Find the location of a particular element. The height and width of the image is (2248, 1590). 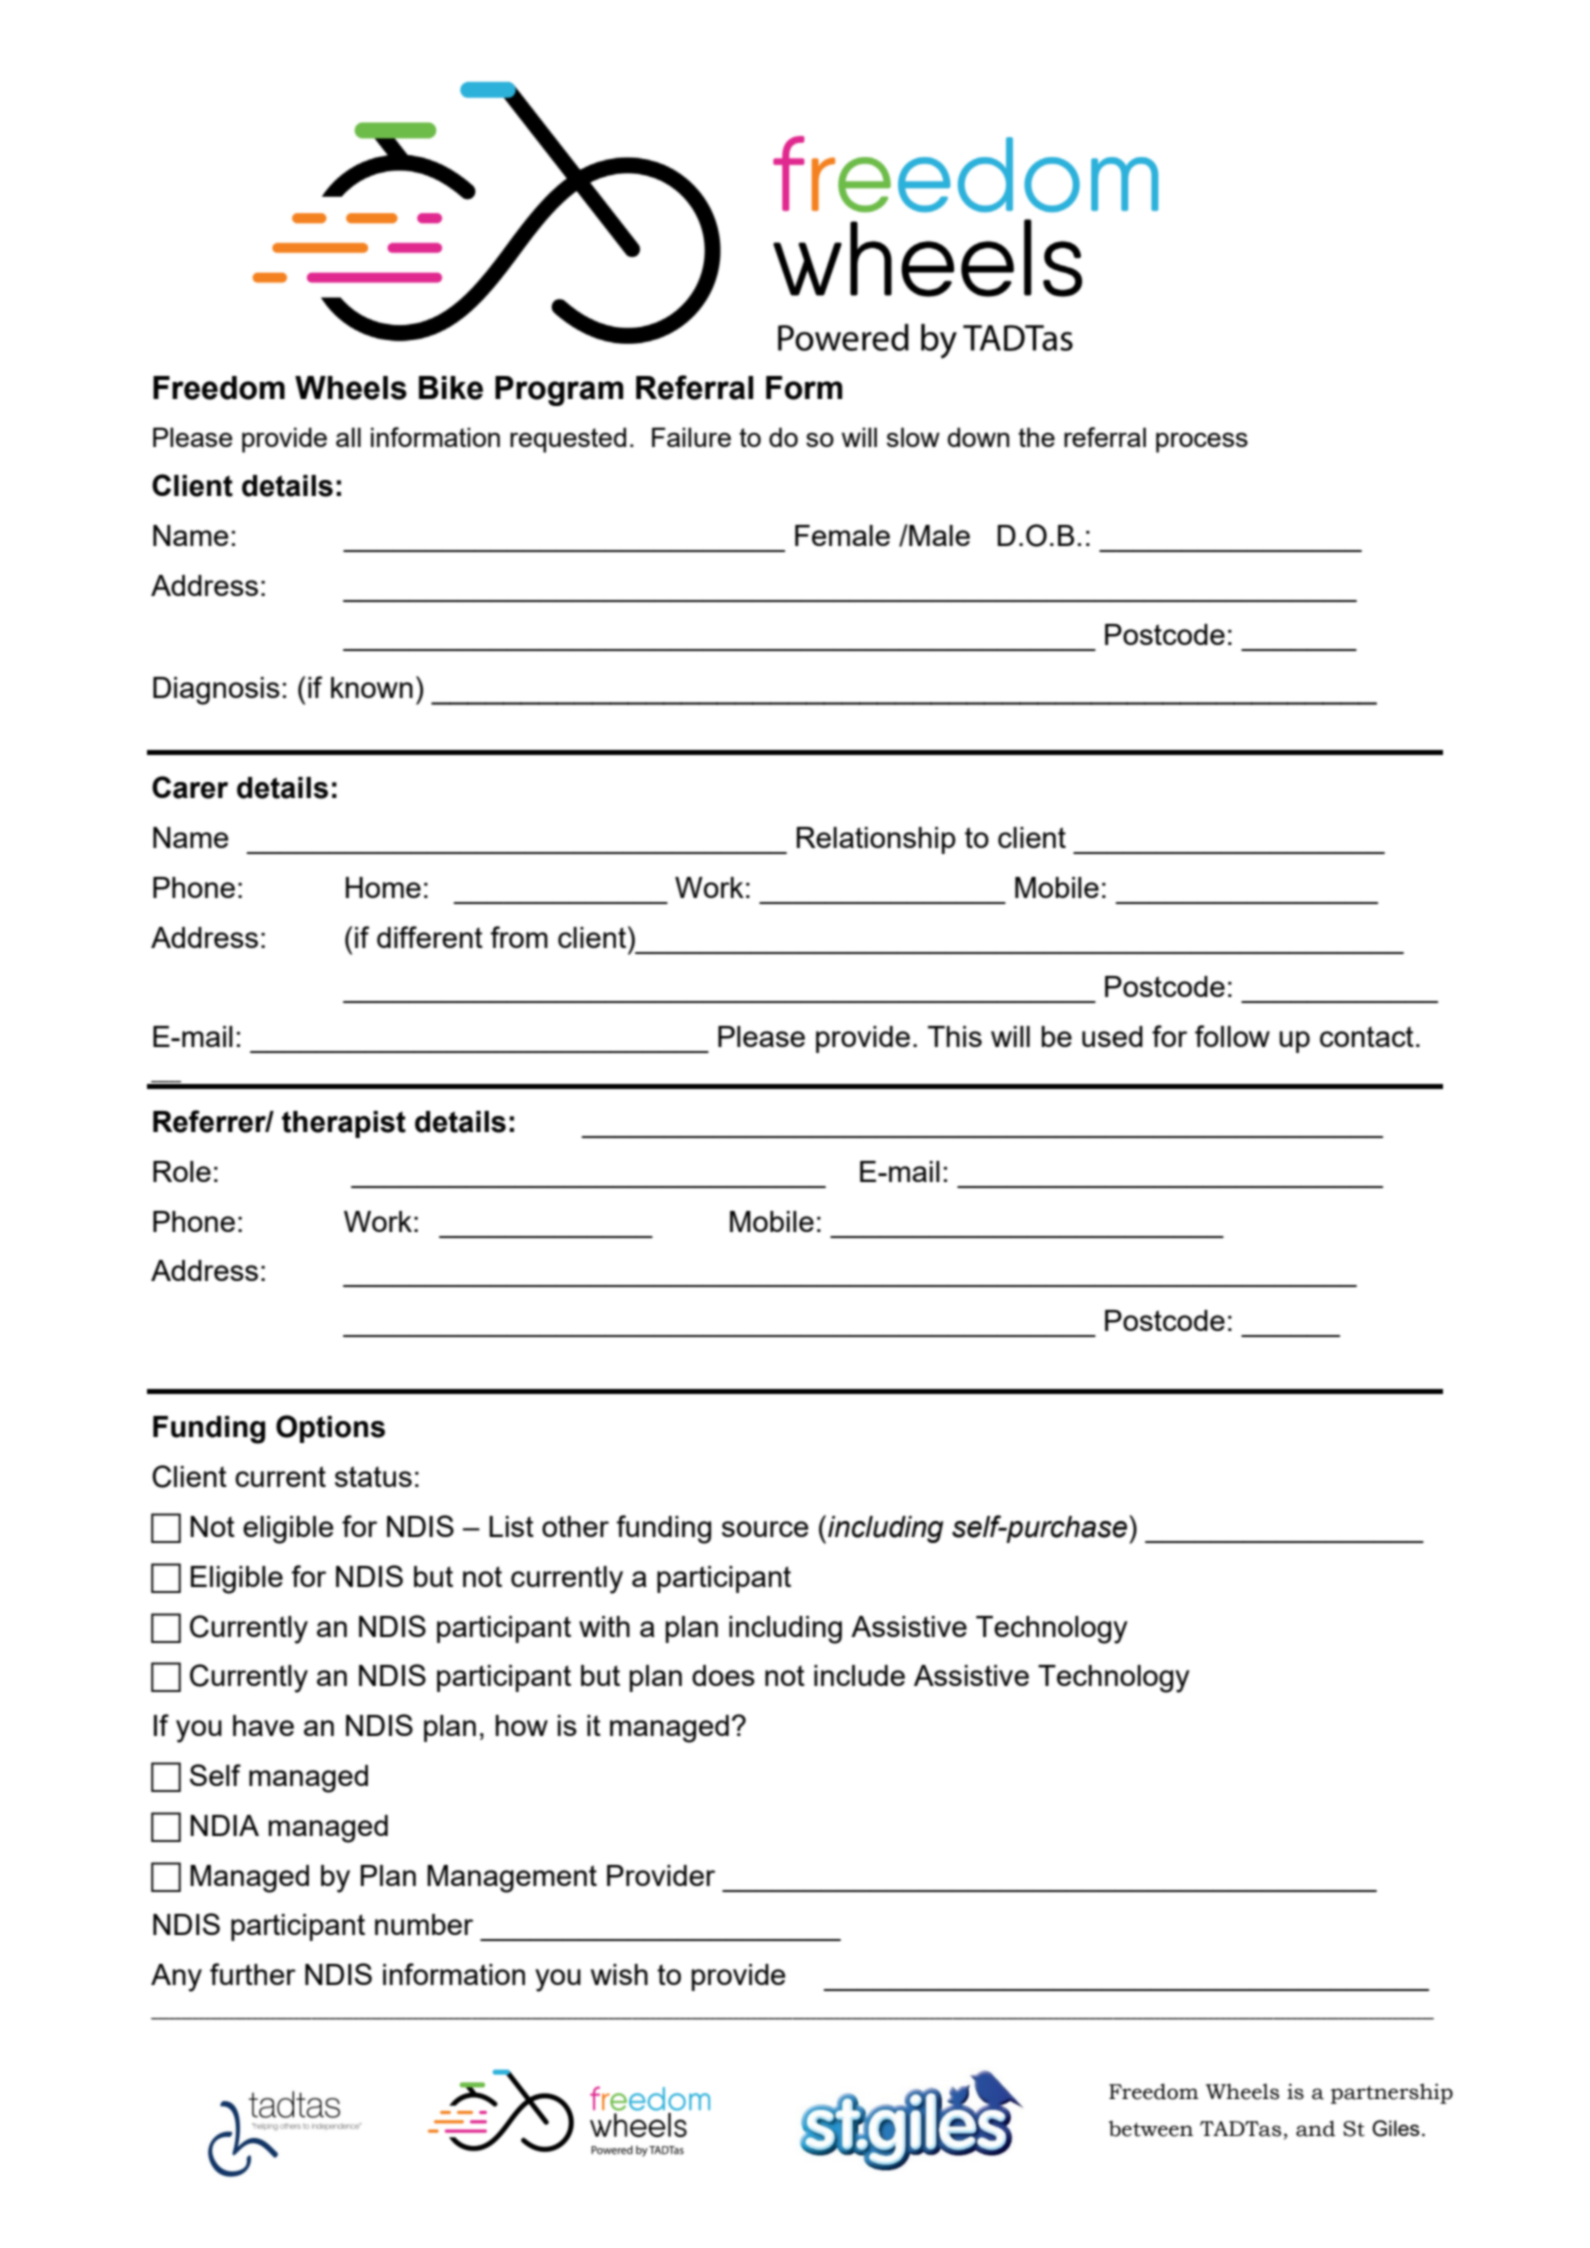

different is located at coordinates (430, 937).
